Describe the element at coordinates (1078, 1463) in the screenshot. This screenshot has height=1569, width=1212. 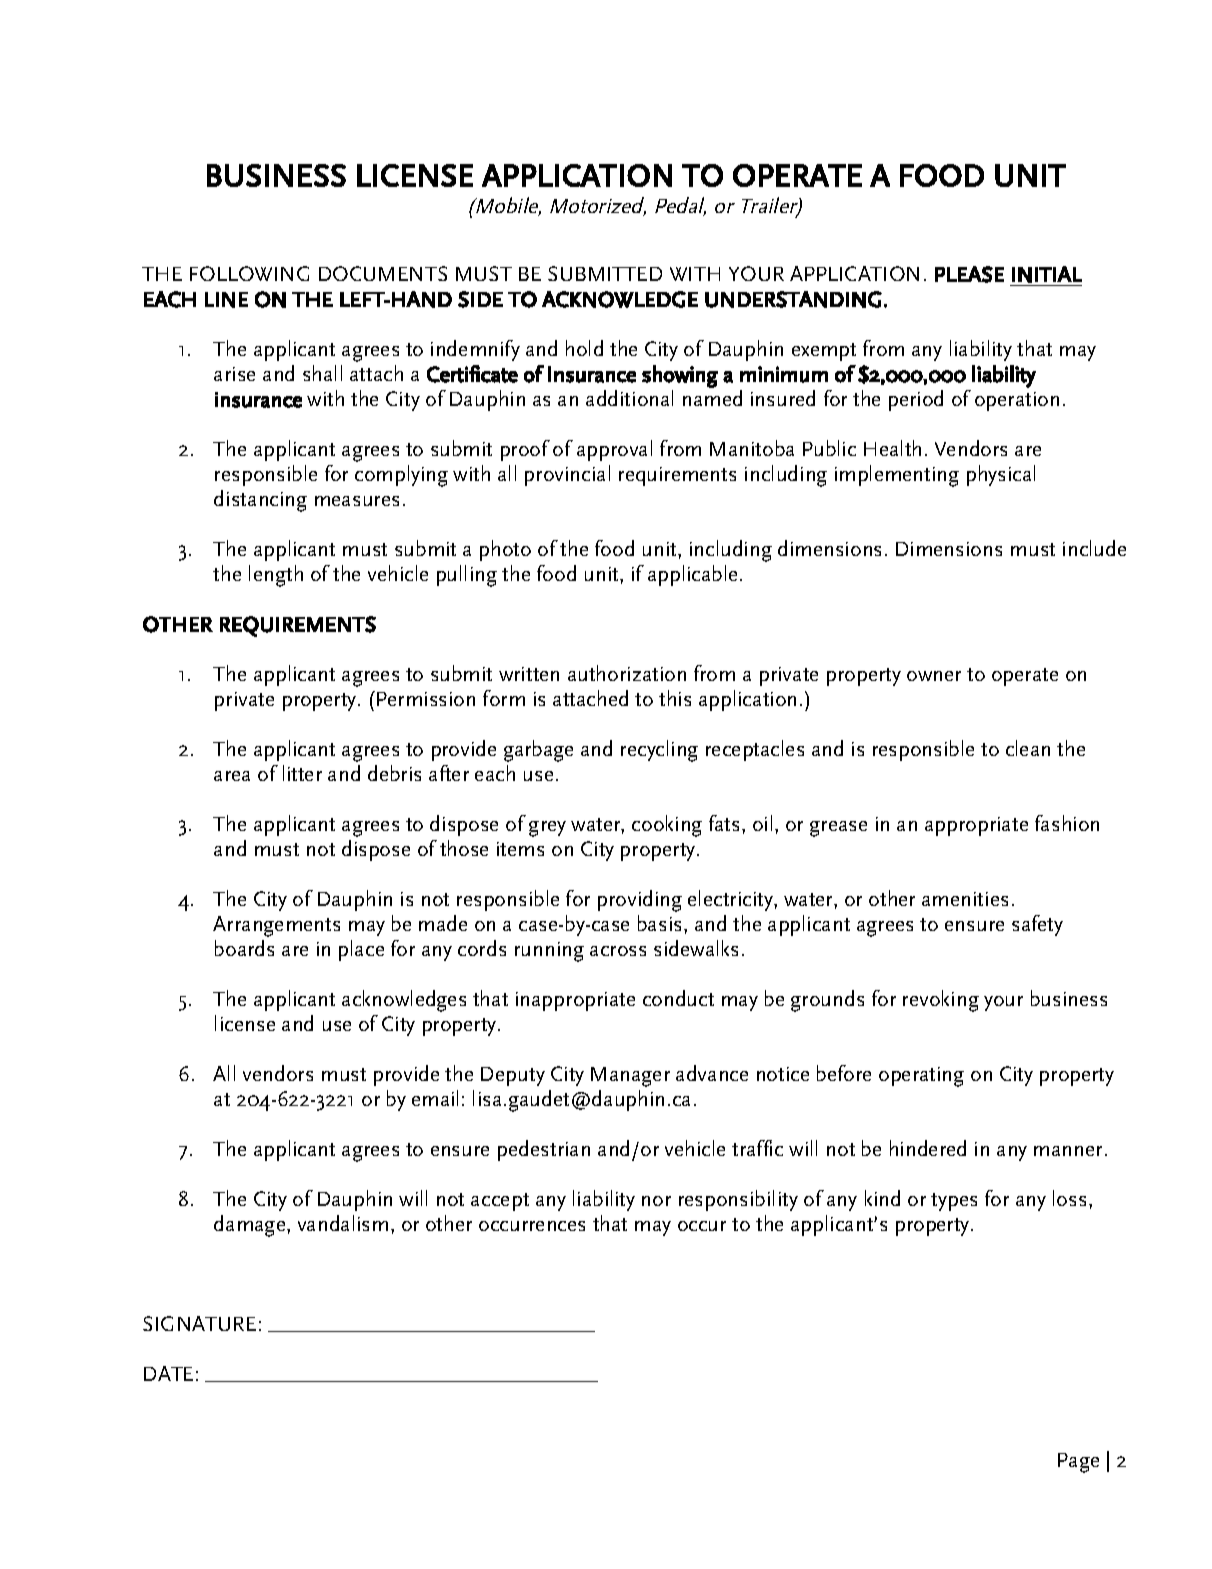
I see `Page` at that location.
